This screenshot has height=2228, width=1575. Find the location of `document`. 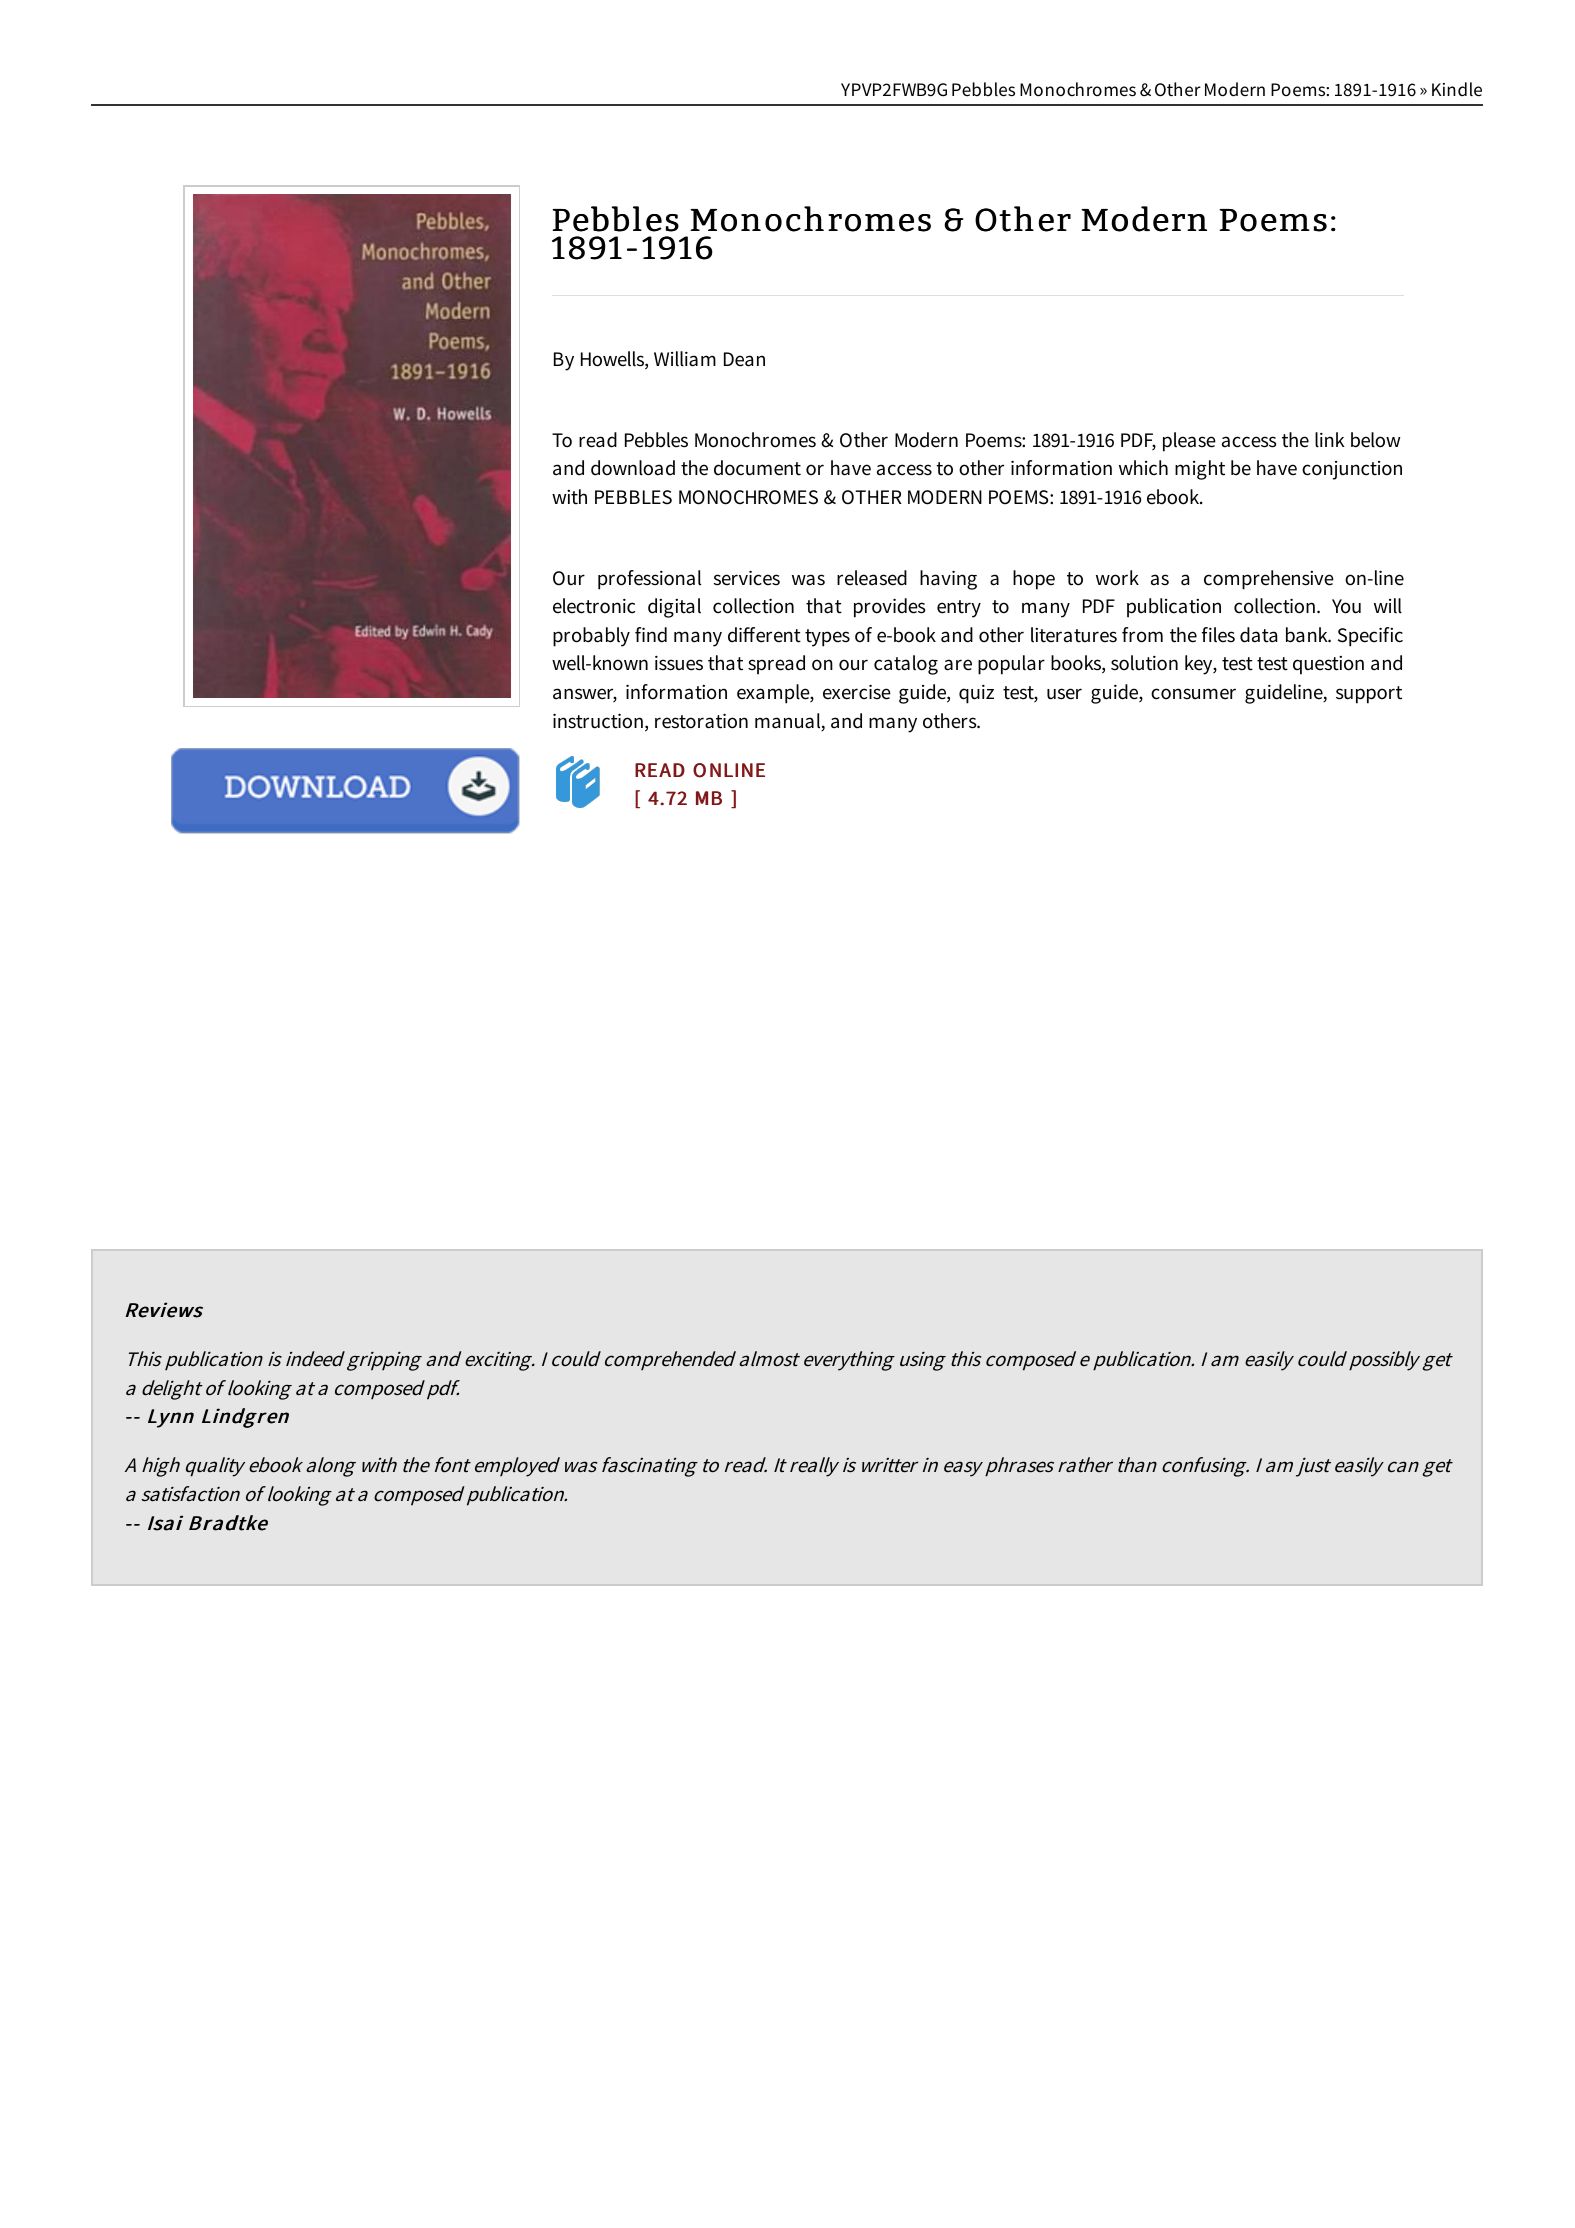

document is located at coordinates (757, 468).
